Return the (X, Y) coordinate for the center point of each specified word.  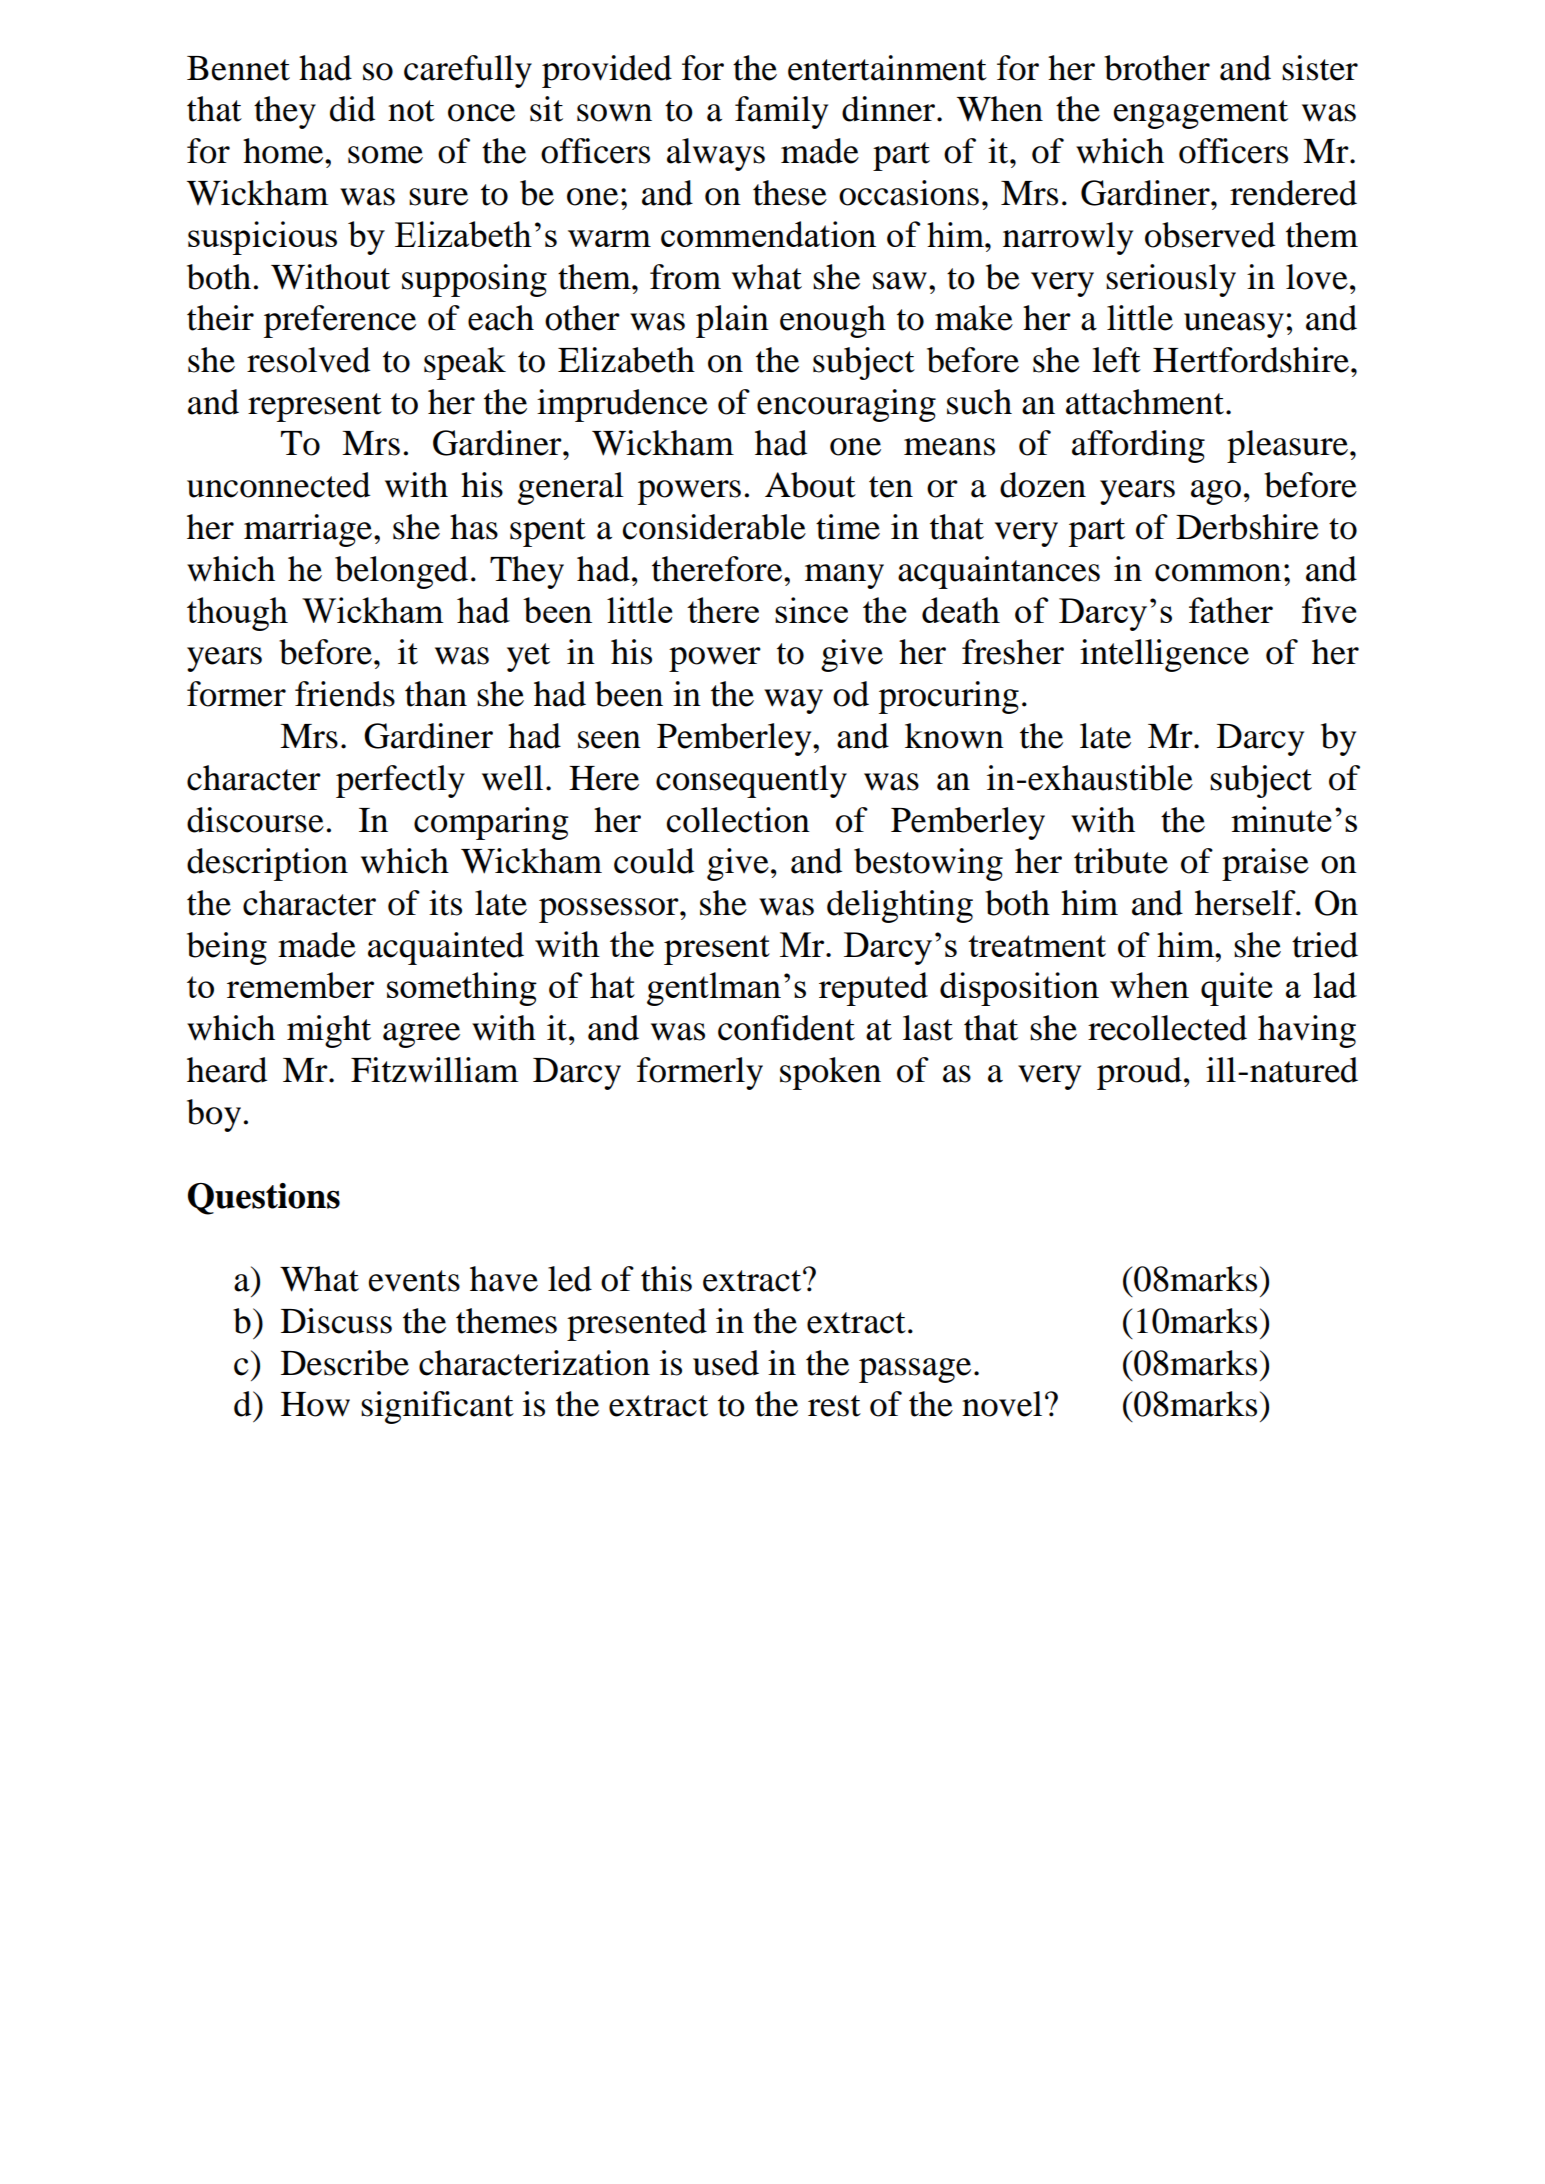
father (1231, 610)
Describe (345, 1363)
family (781, 112)
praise (1265, 864)
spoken (830, 1073)
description (267, 864)
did (352, 109)
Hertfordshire (1251, 360)
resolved (308, 360)
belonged (401, 572)
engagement (1200, 114)
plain (732, 321)
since (811, 610)
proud (1139, 1073)
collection (738, 820)
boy (214, 1115)
